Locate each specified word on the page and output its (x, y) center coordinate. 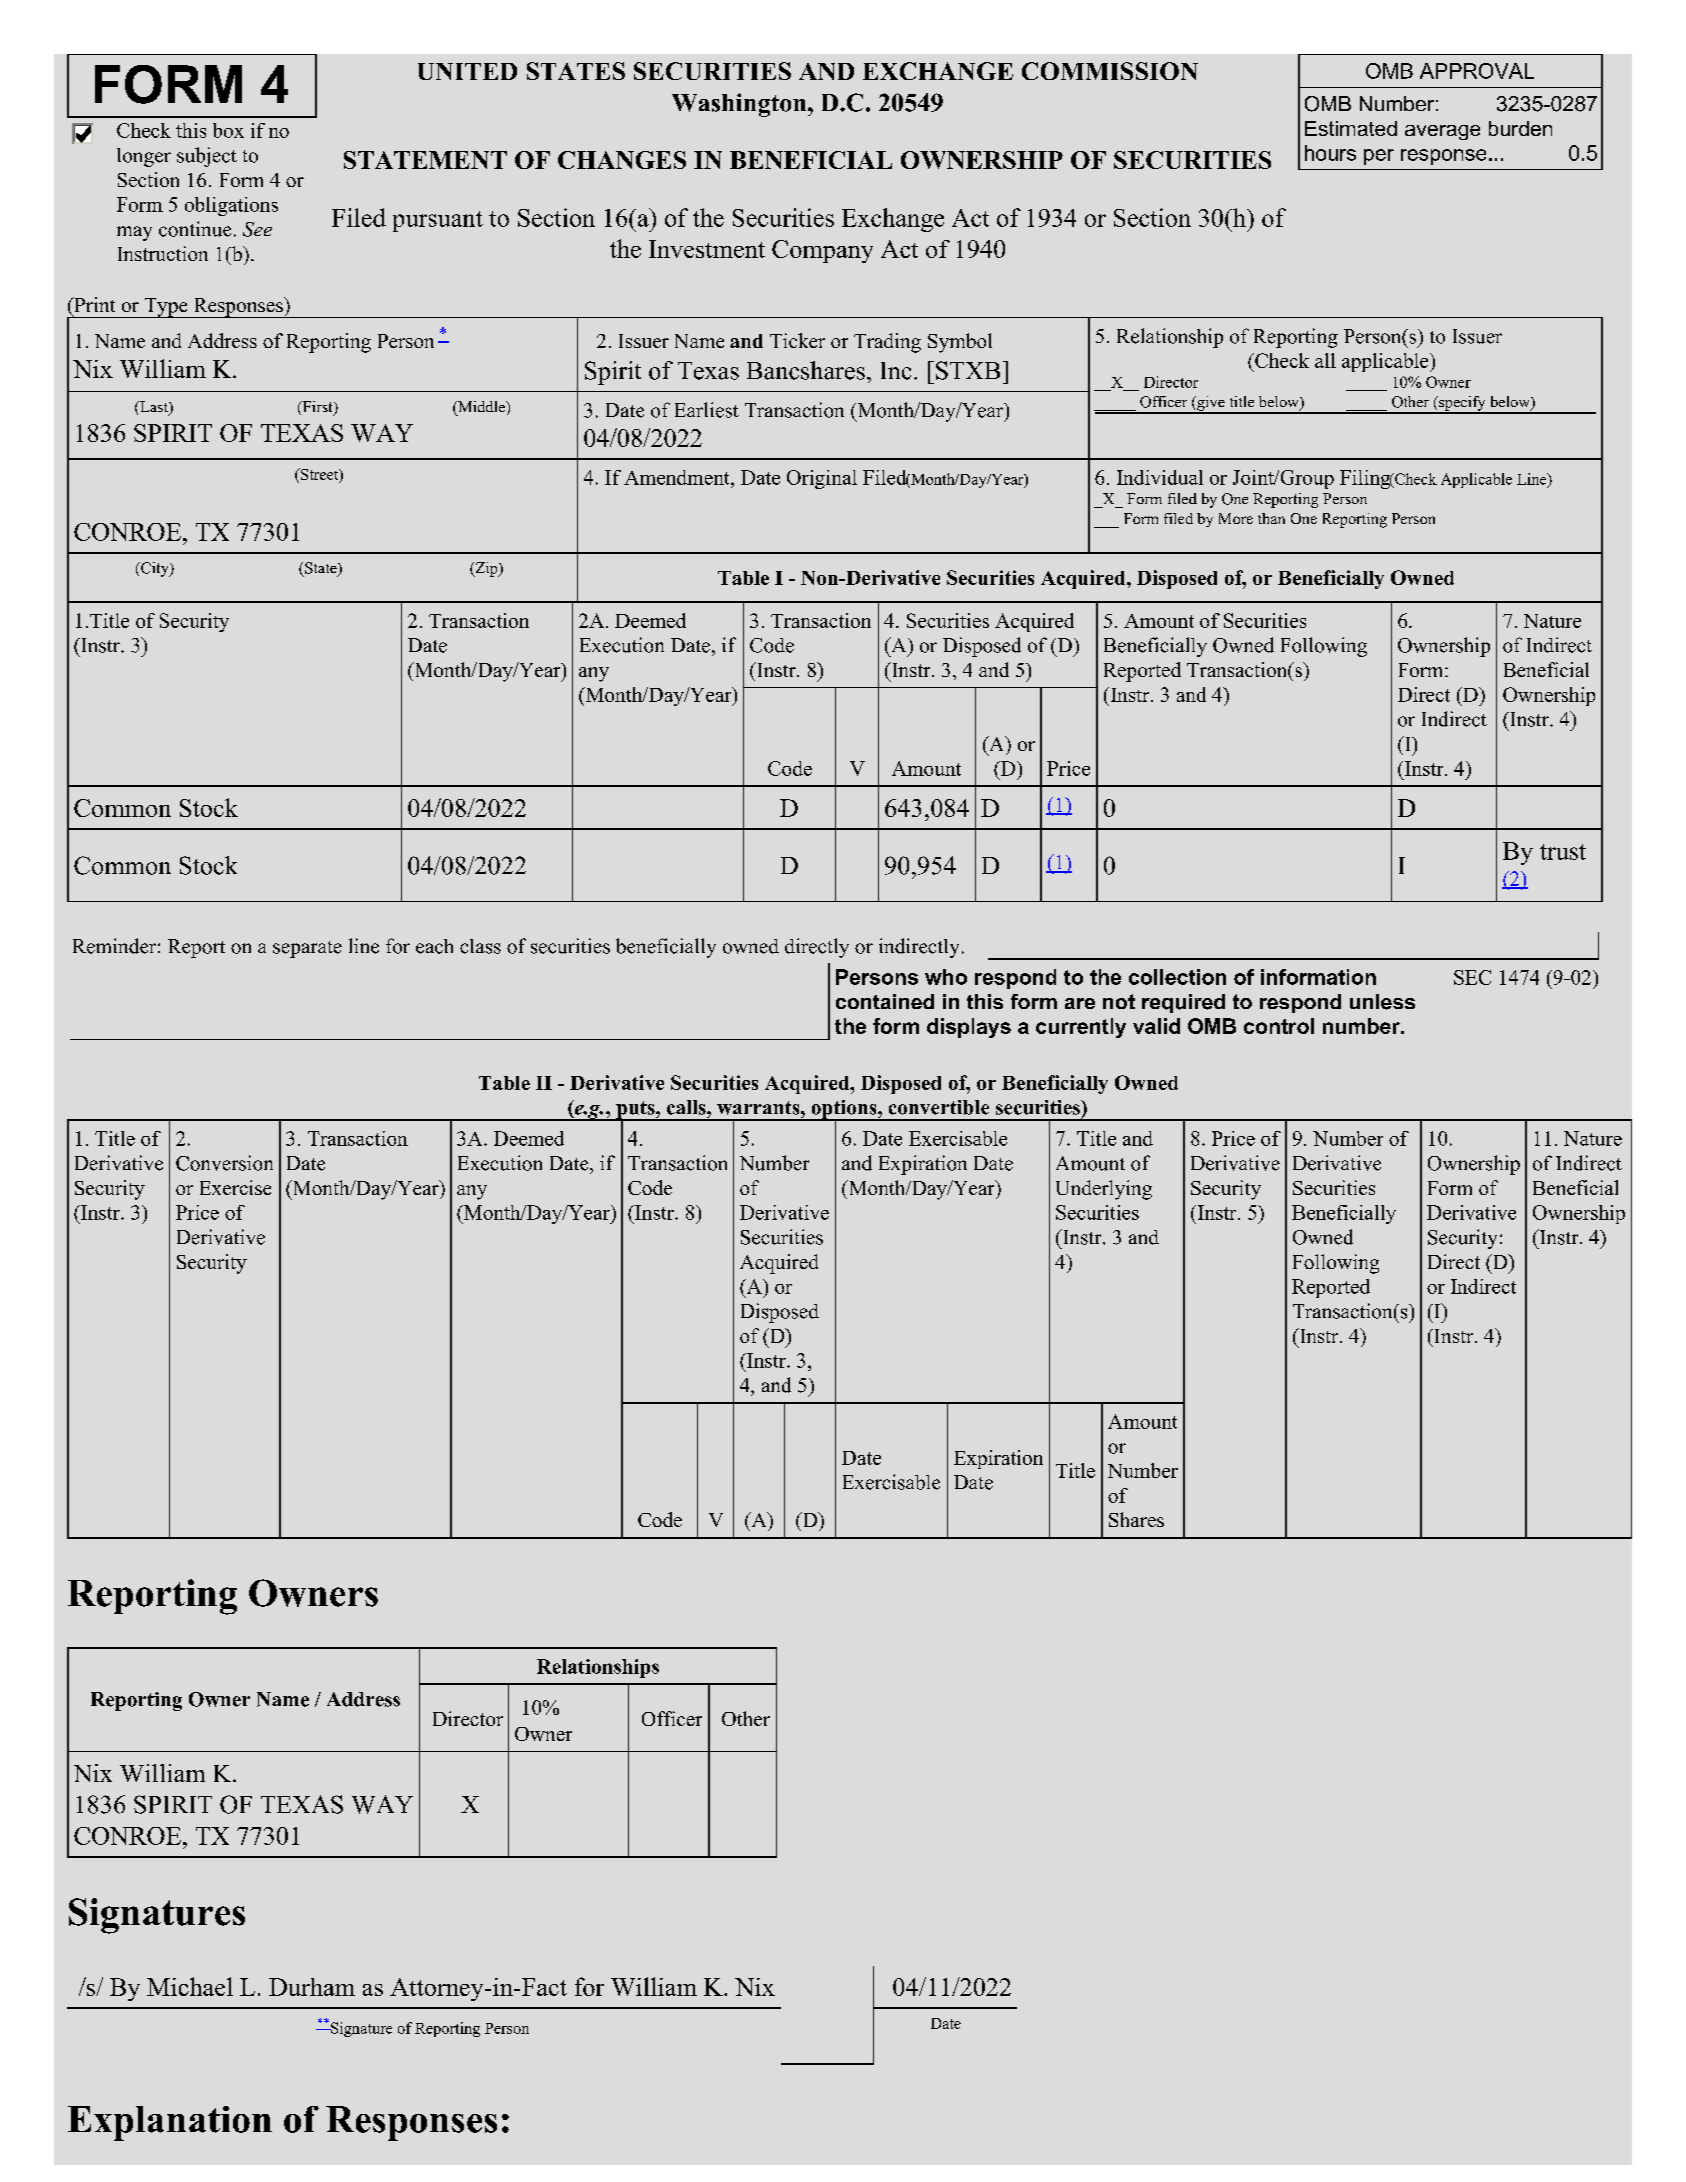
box (228, 130)
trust (1563, 852)
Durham (312, 1987)
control (1279, 1026)
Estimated (1351, 128)
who (946, 977)
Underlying (1104, 1190)
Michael (190, 1986)
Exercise (235, 1187)
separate (307, 949)
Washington (740, 105)
